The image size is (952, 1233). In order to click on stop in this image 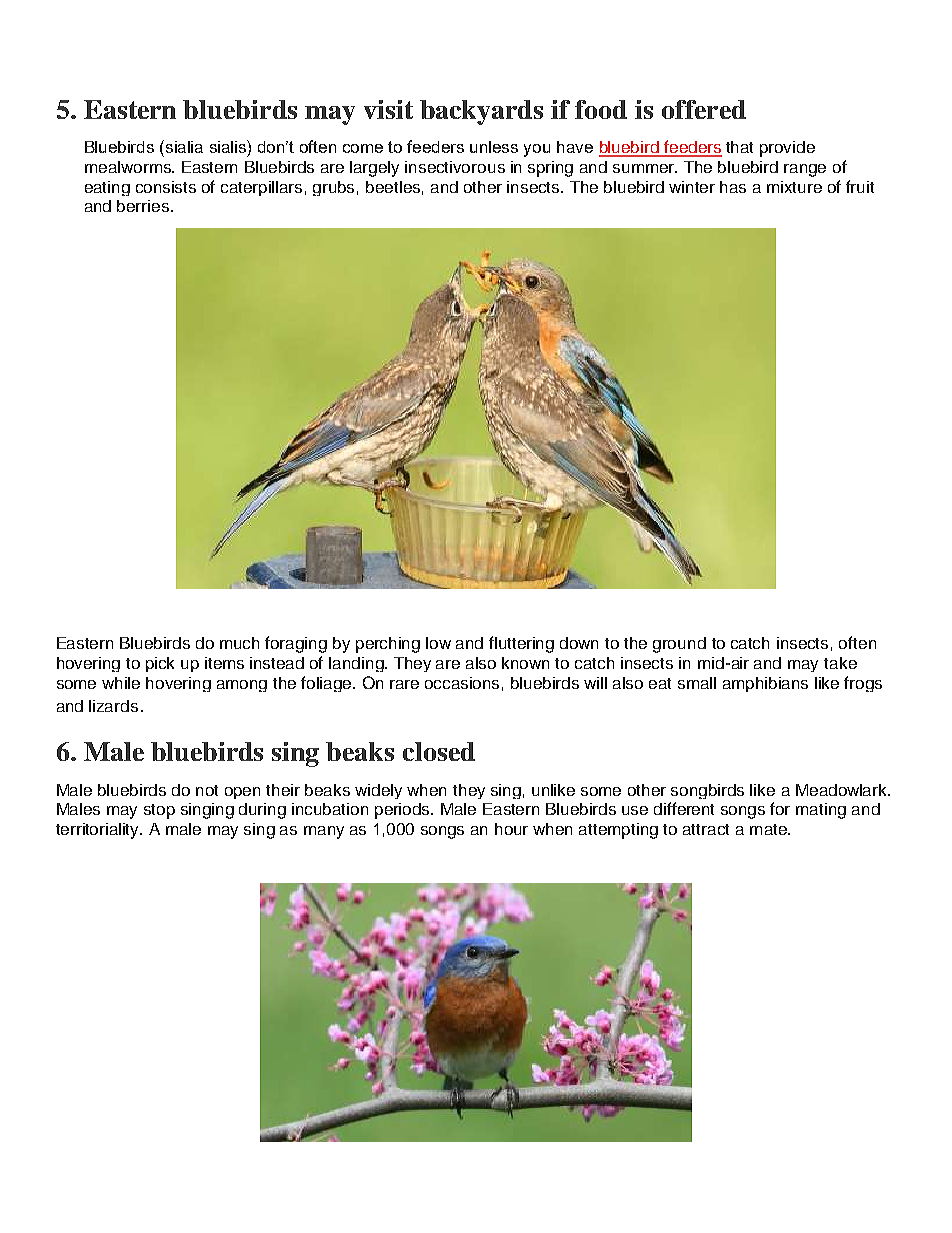, I will do `click(159, 811)`.
